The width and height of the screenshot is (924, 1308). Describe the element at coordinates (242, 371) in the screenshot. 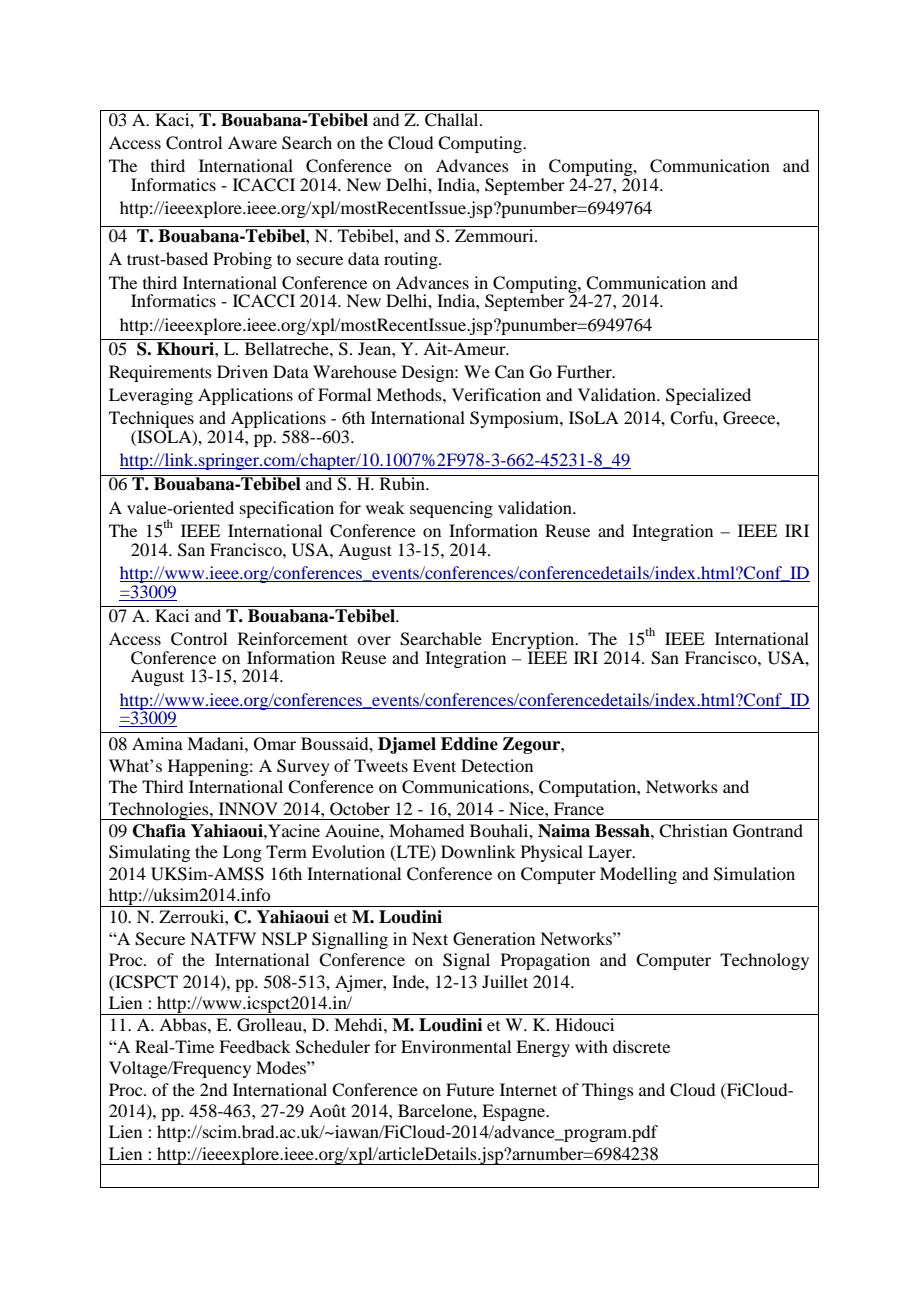

I see `Driven` at that location.
